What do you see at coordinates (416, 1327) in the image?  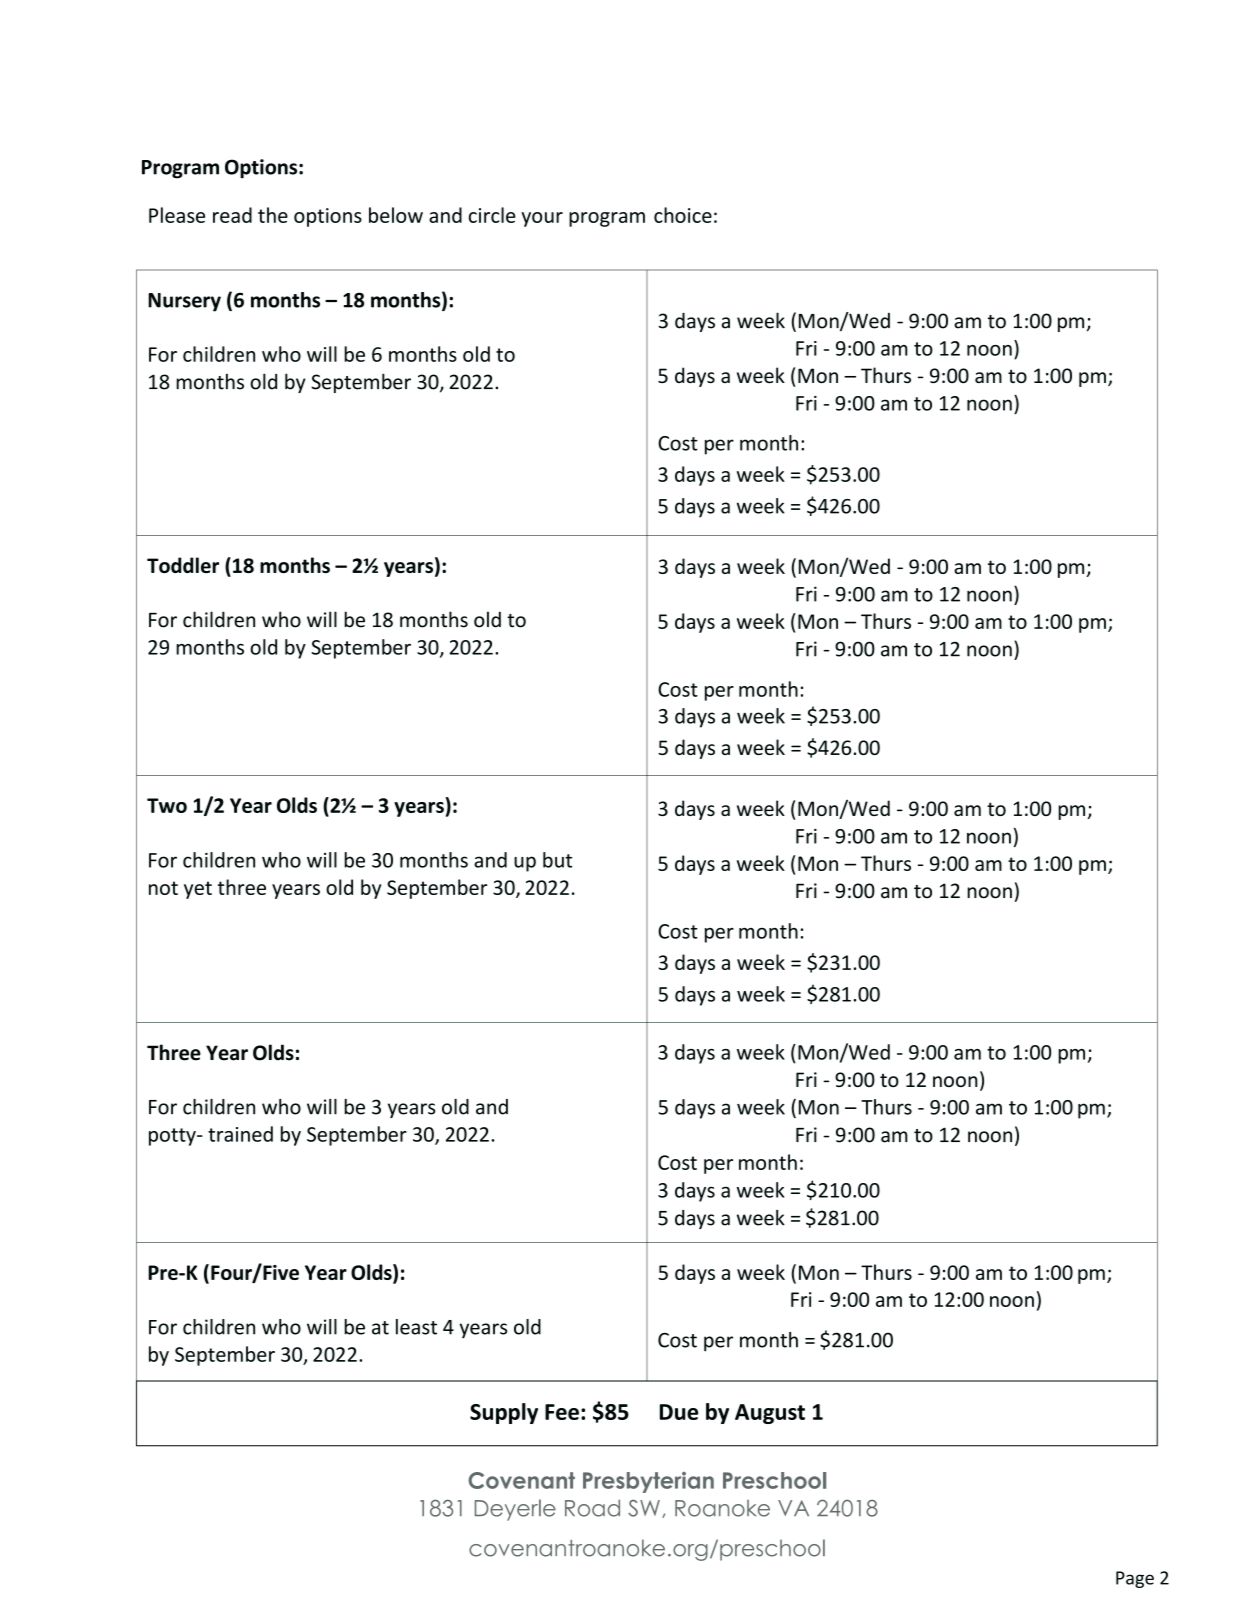 I see `least` at bounding box center [416, 1327].
